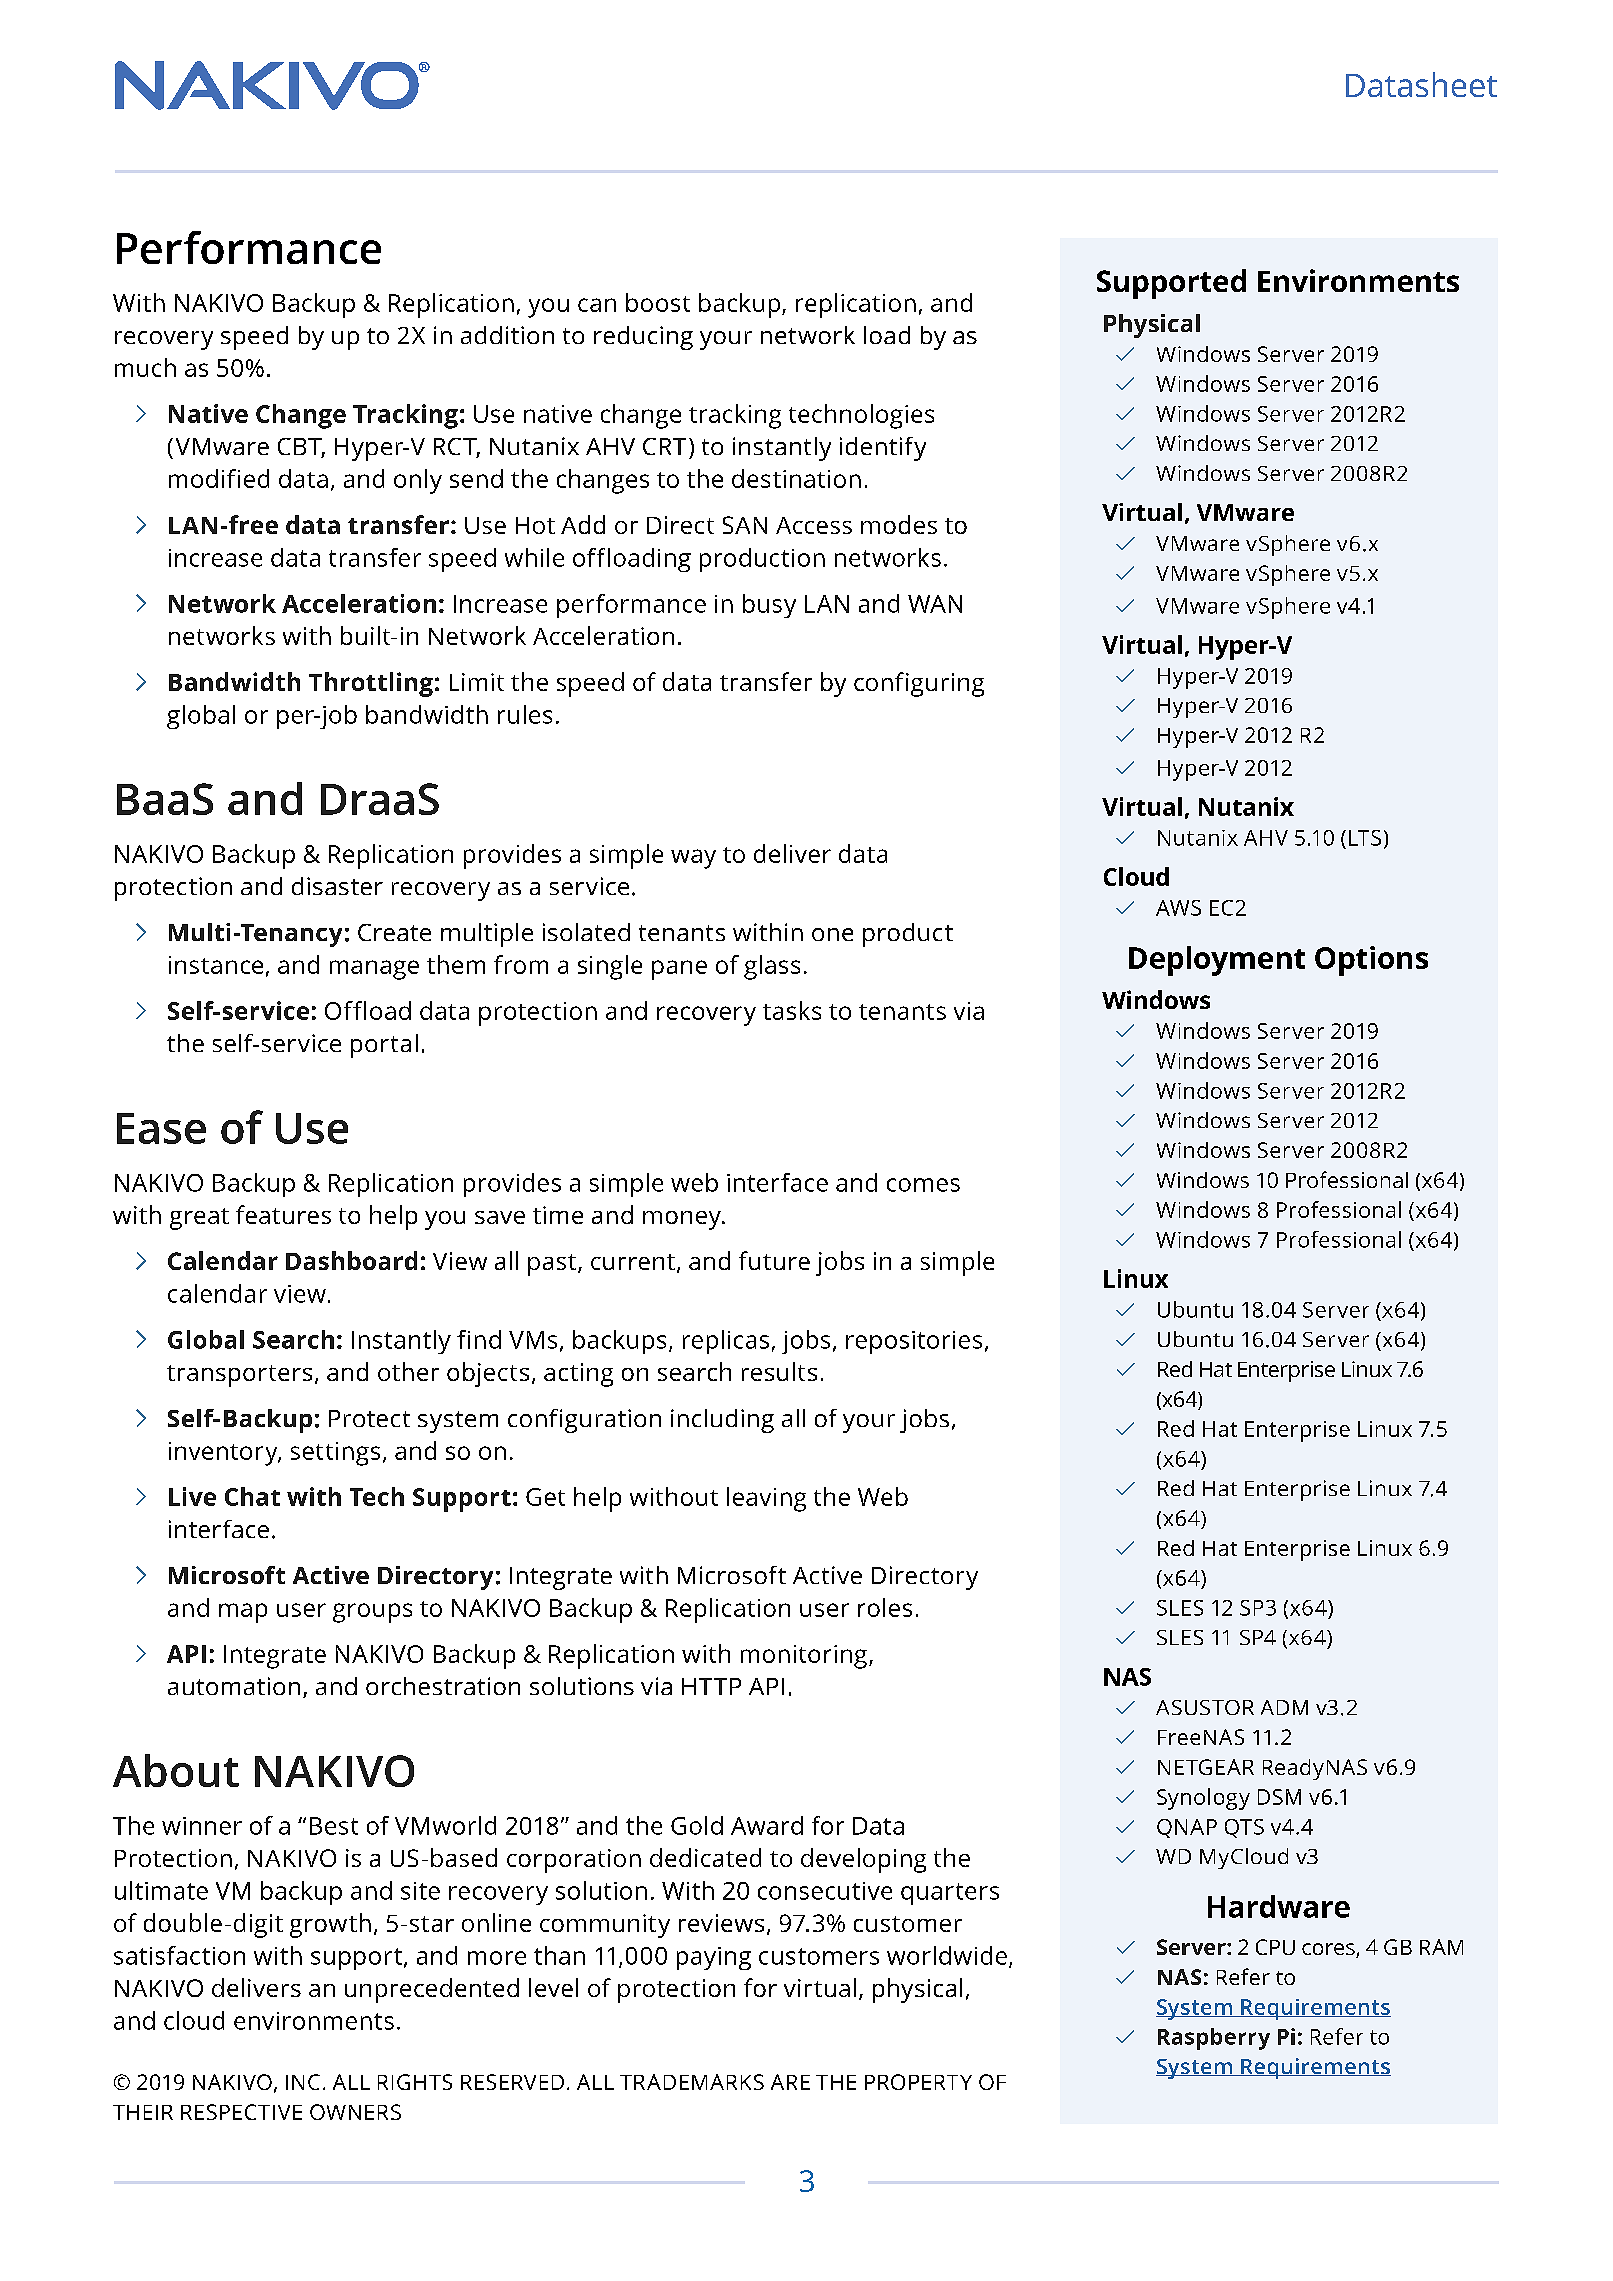 This screenshot has height=2281, width=1613. What do you see at coordinates (145, 367) in the screenshot?
I see `much` at bounding box center [145, 367].
